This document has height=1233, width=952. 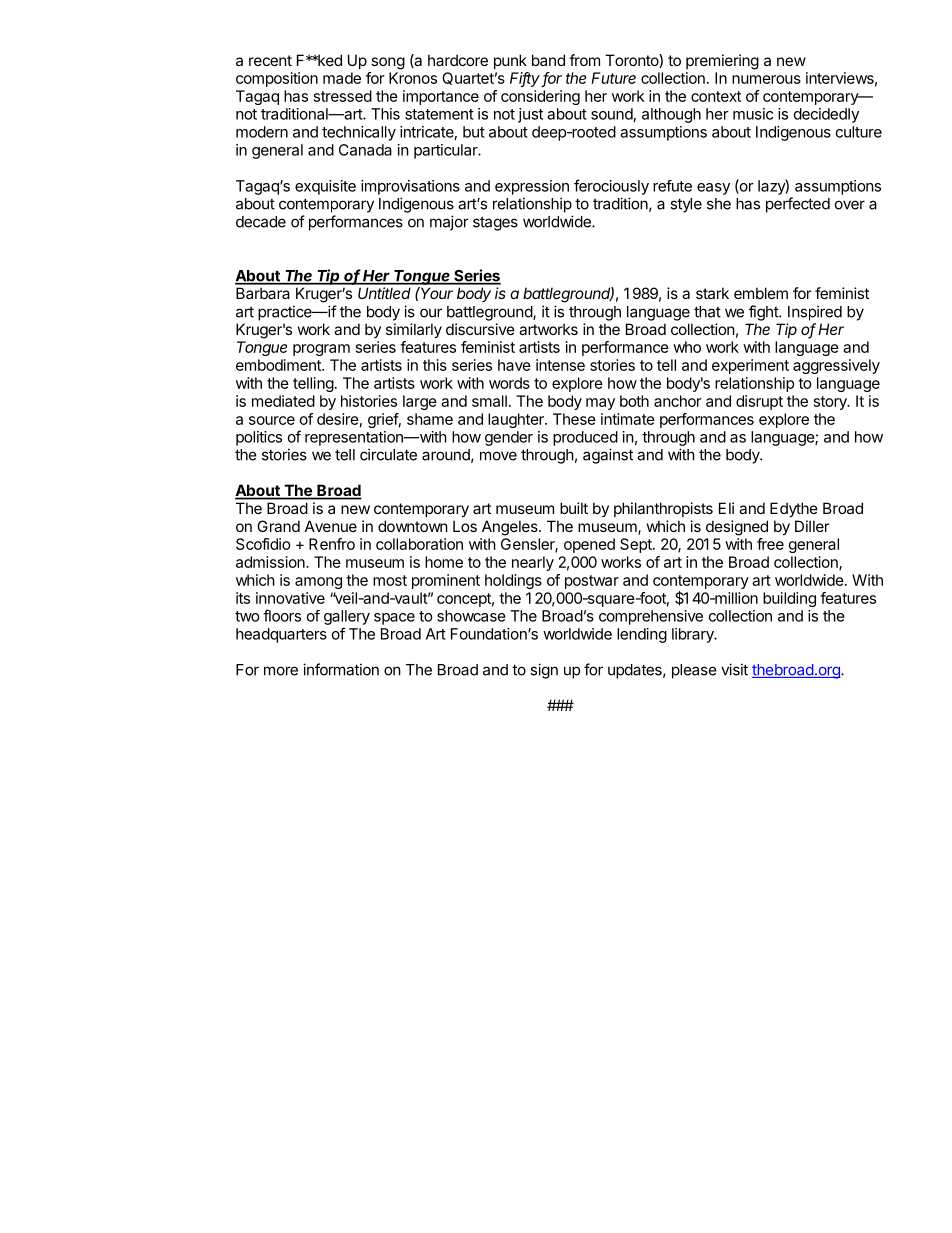 I want to click on lending, so click(x=642, y=635).
